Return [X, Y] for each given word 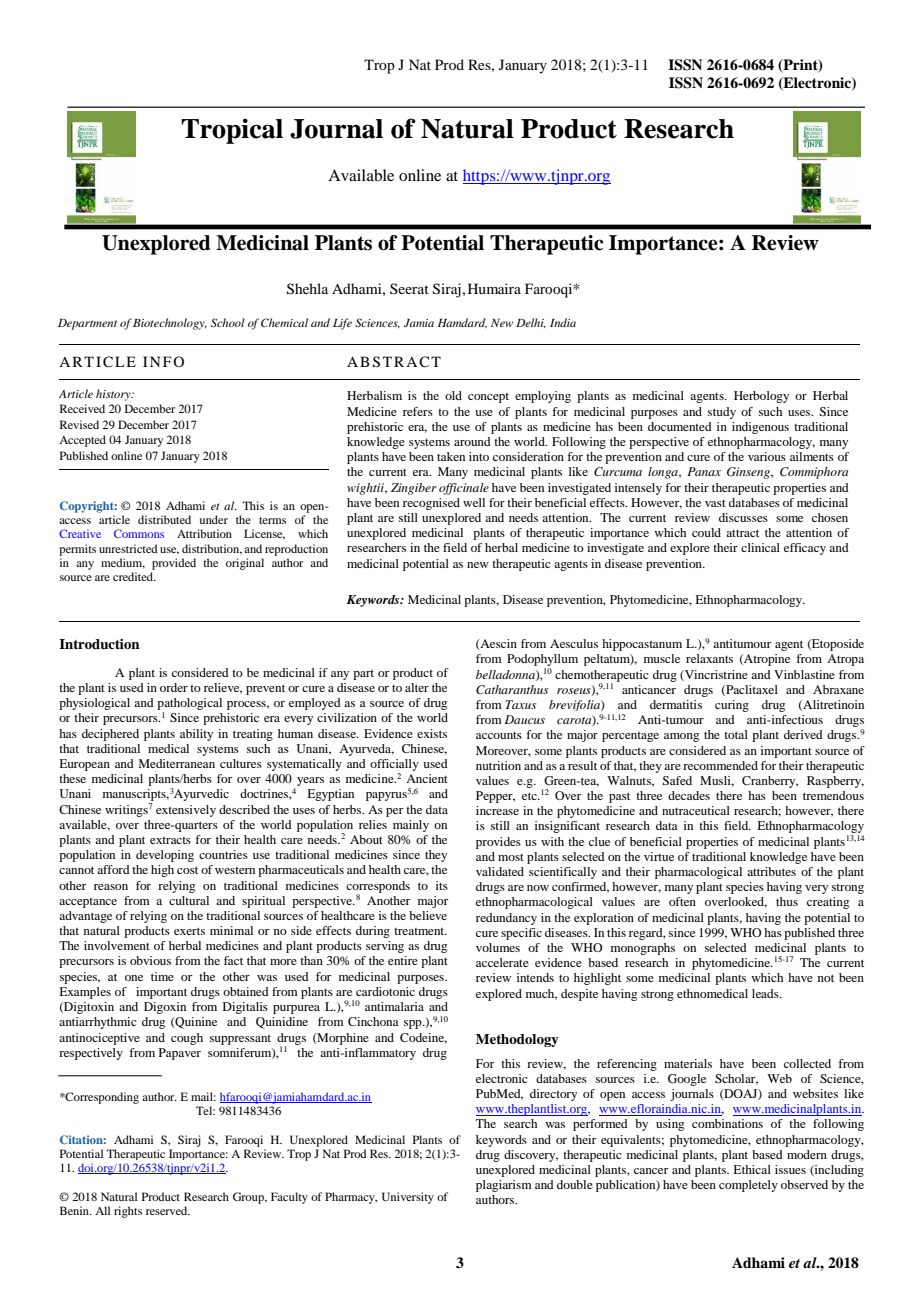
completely [748, 1186]
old [453, 395]
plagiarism [504, 1186]
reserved [168, 1210]
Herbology [761, 397]
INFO [163, 361]
